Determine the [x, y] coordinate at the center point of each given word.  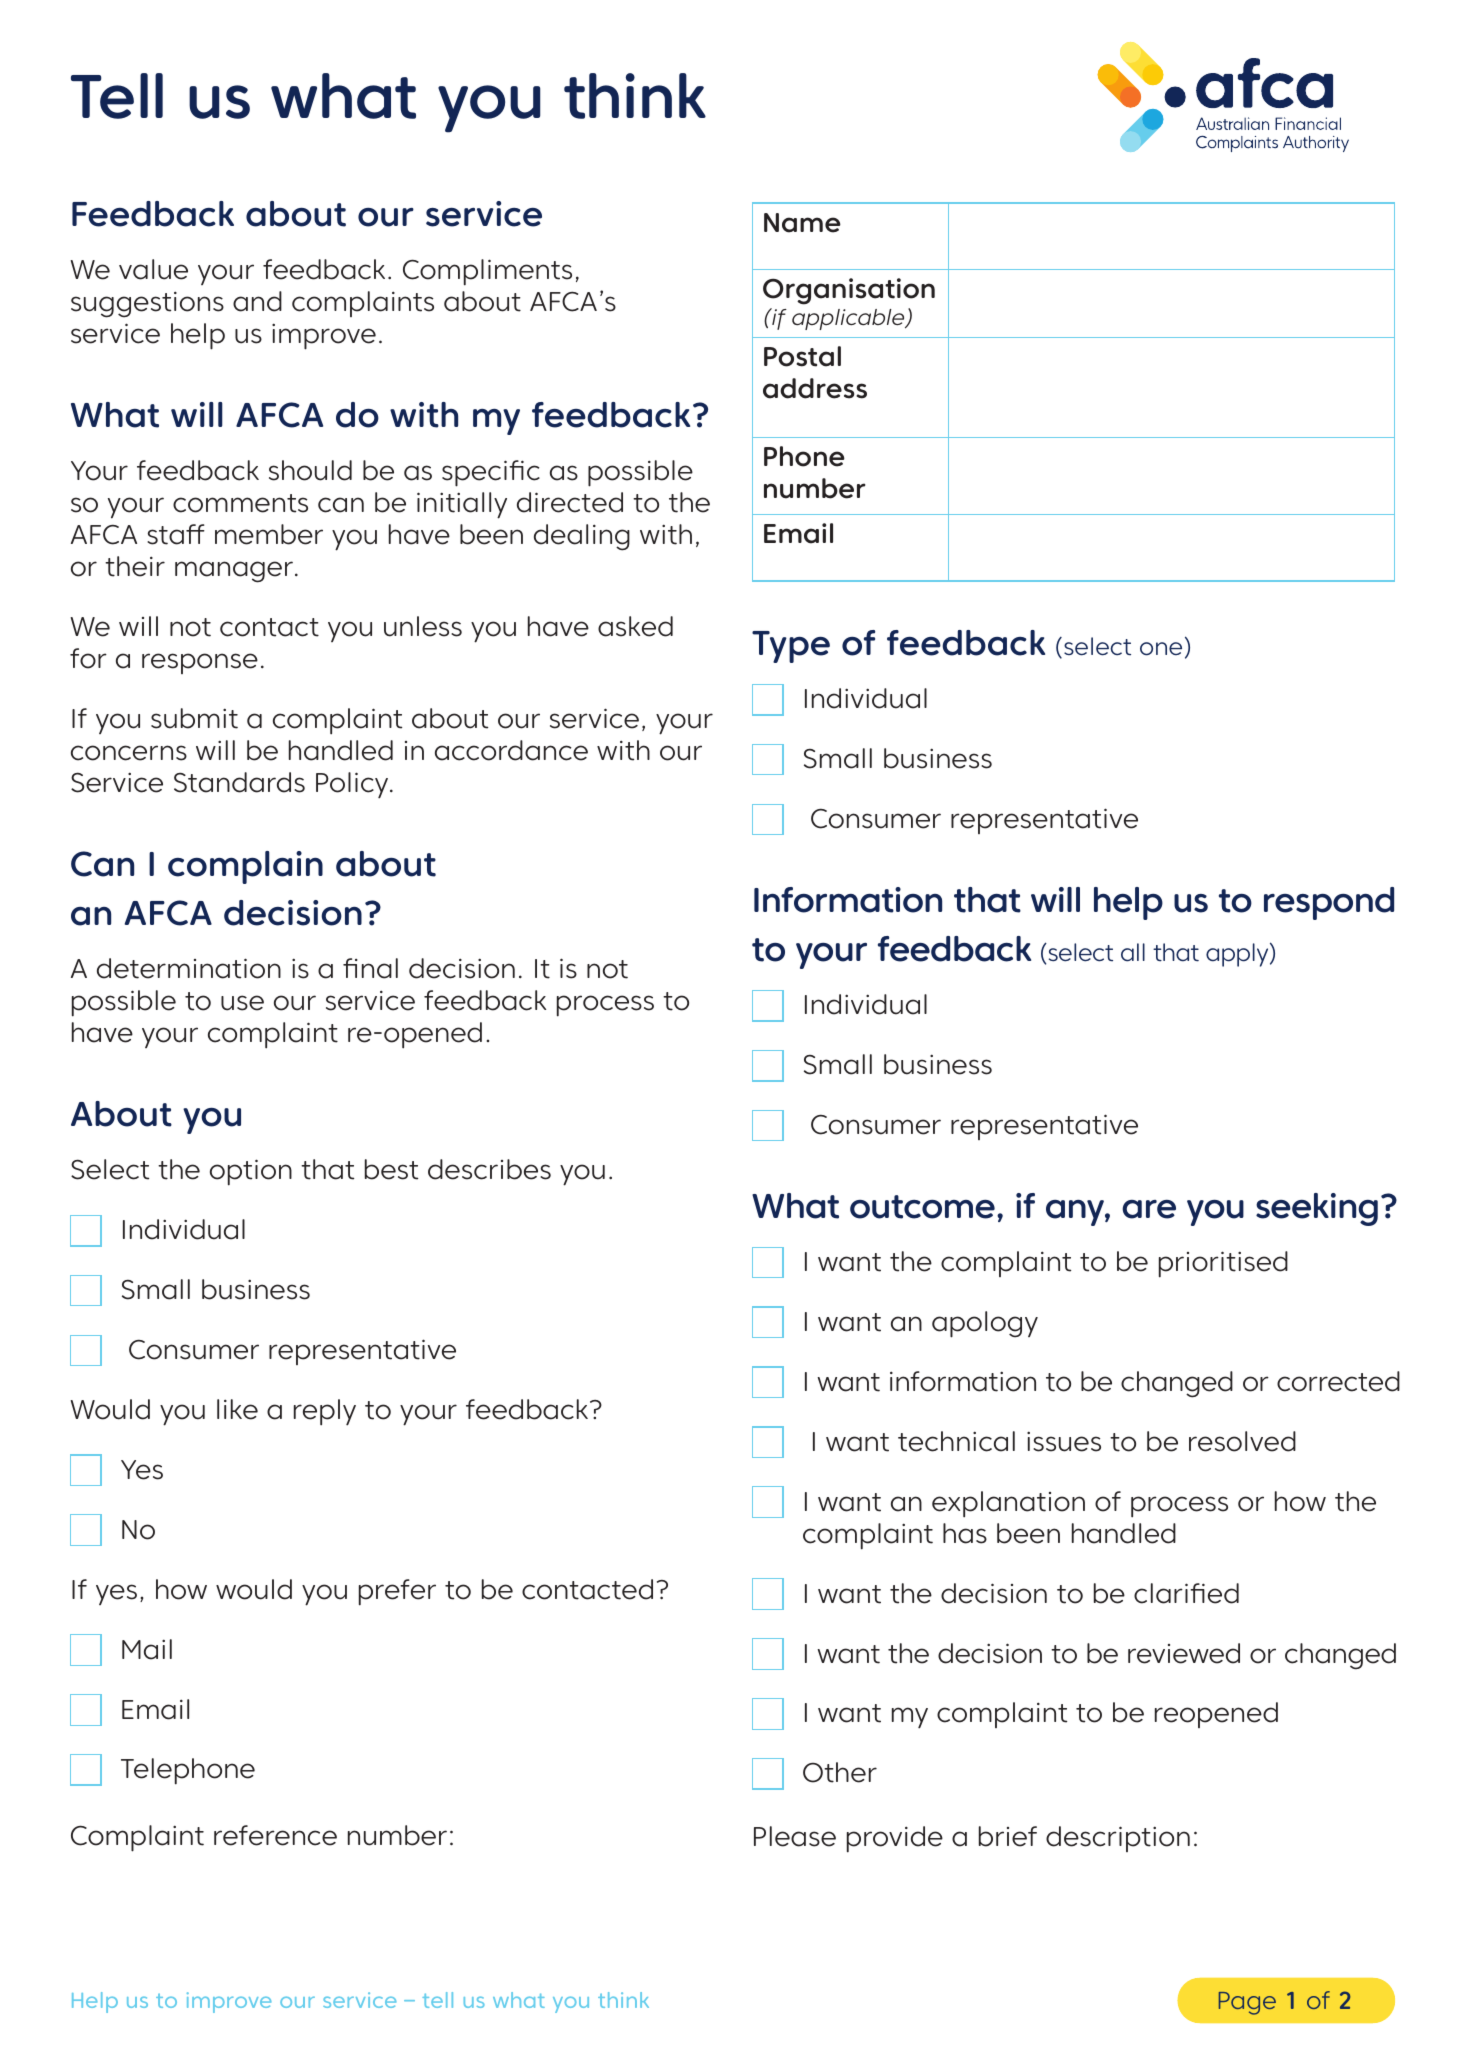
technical [956, 1441]
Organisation [849, 291]
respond [1329, 903]
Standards [239, 782]
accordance [511, 750]
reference [275, 1835]
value [153, 269]
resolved [1242, 1441]
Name [802, 223]
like [237, 1409]
